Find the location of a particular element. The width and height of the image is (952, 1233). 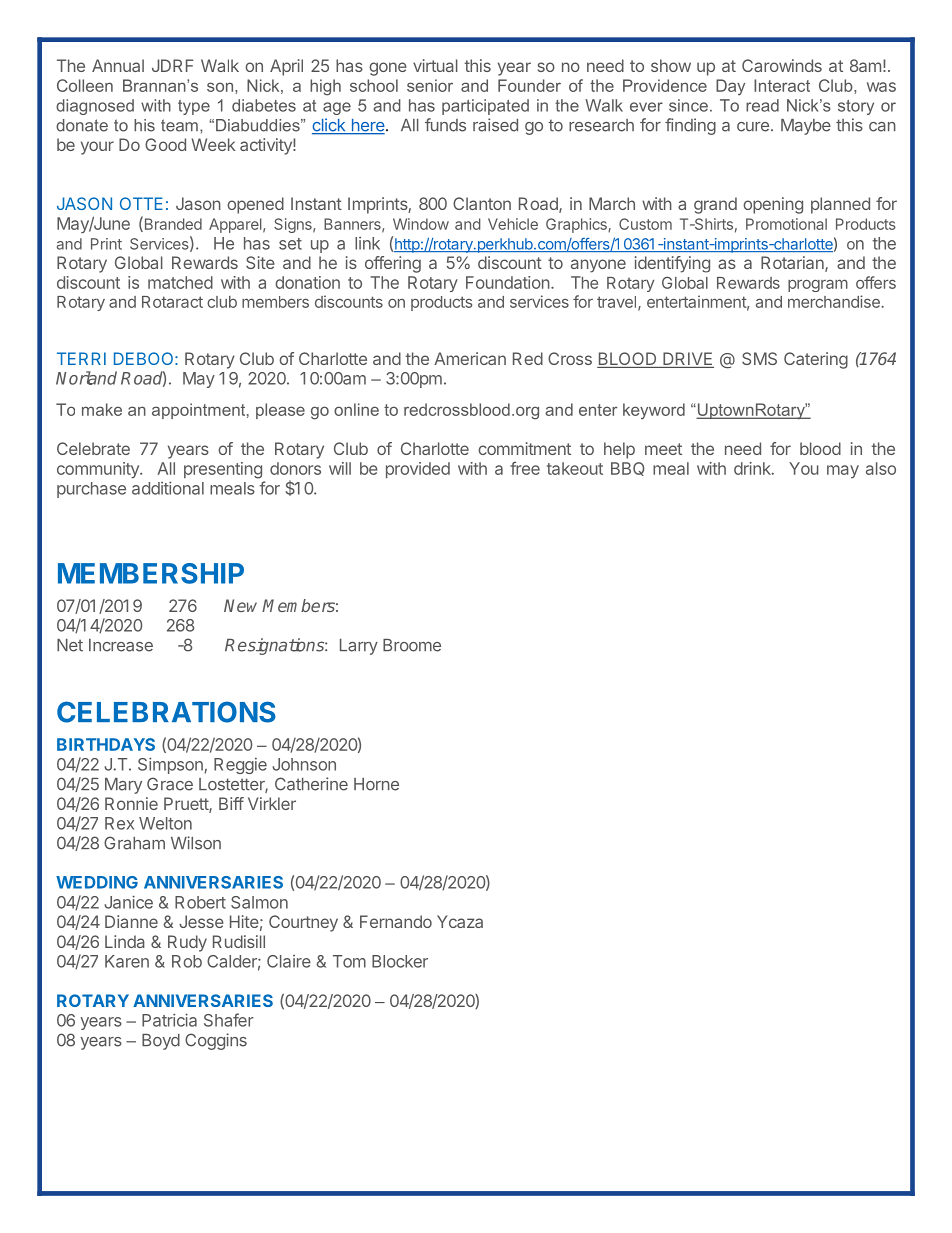

free is located at coordinates (525, 468).
